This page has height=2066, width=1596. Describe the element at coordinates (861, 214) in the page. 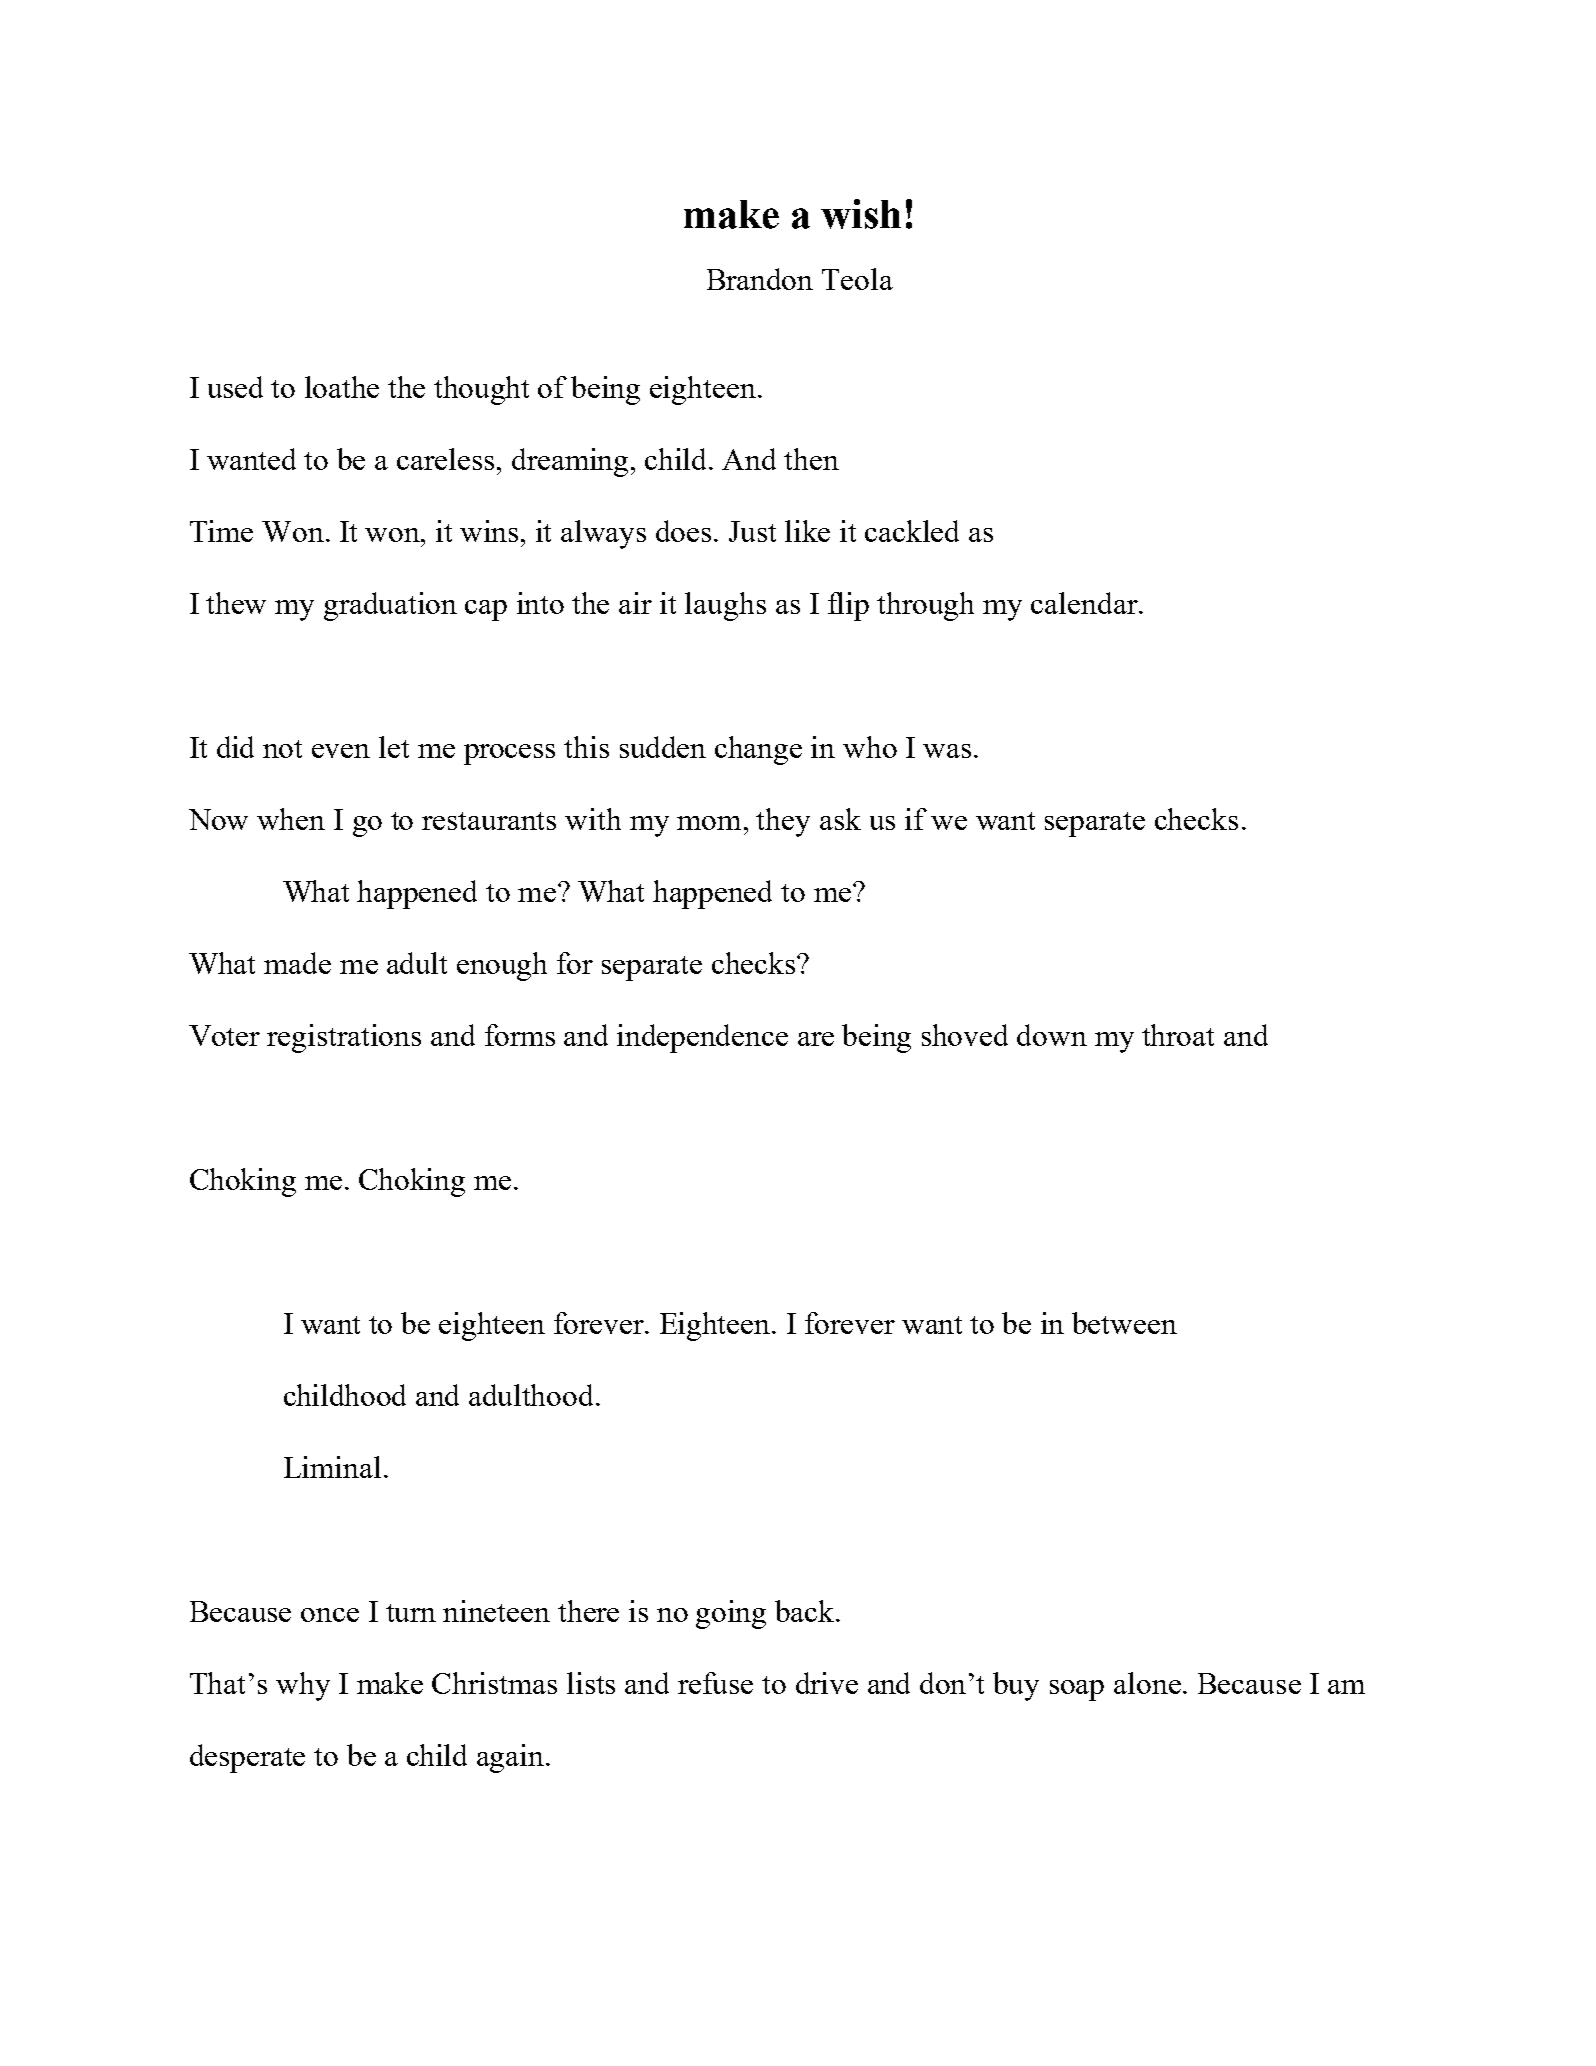

I see `wish` at that location.
